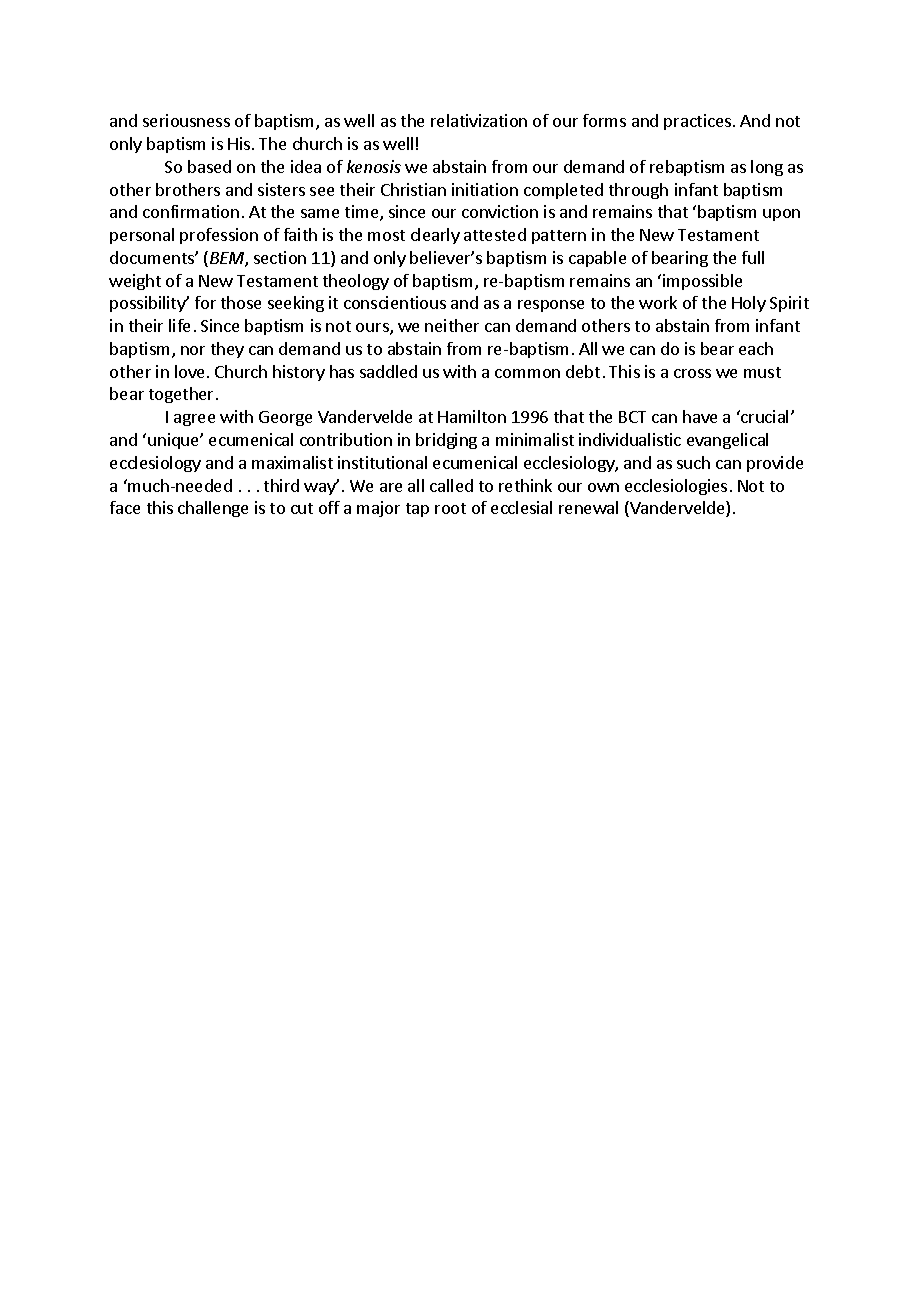 The width and height of the image is (924, 1308). Describe the element at coordinates (356, 282) in the image. I see `theology` at that location.
